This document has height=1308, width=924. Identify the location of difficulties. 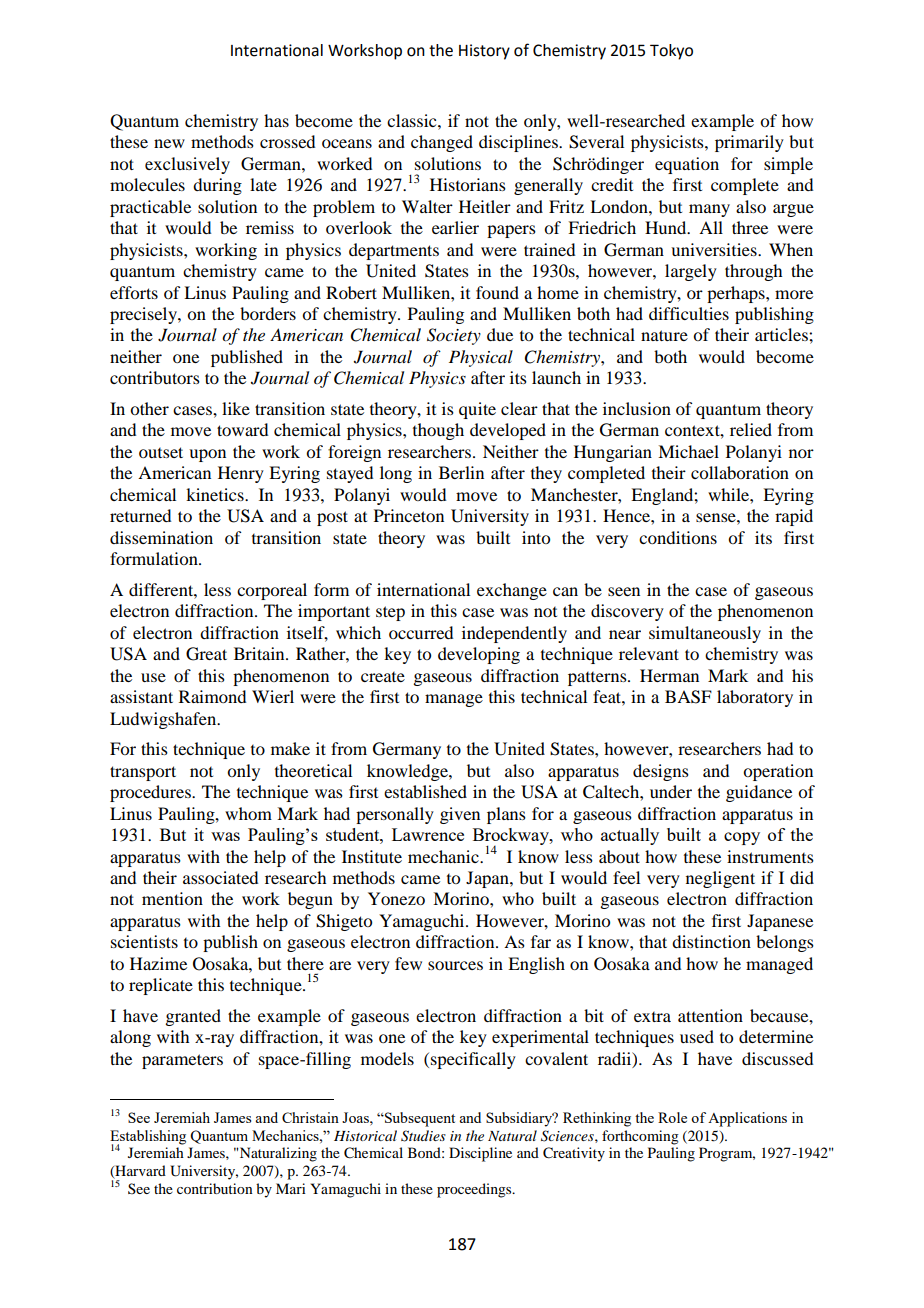
(689, 313).
